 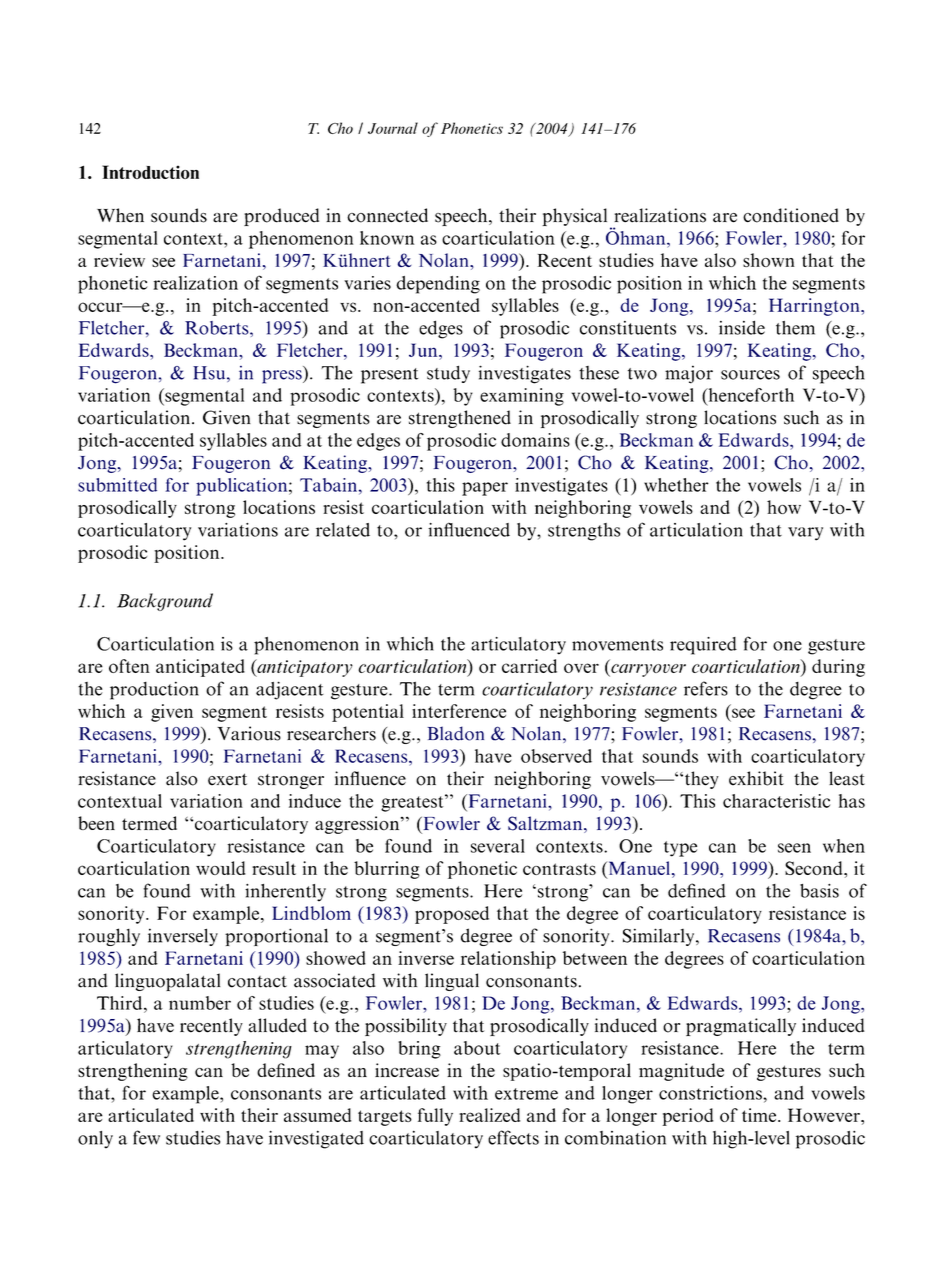 I want to click on Introduction, so click(x=150, y=172).
